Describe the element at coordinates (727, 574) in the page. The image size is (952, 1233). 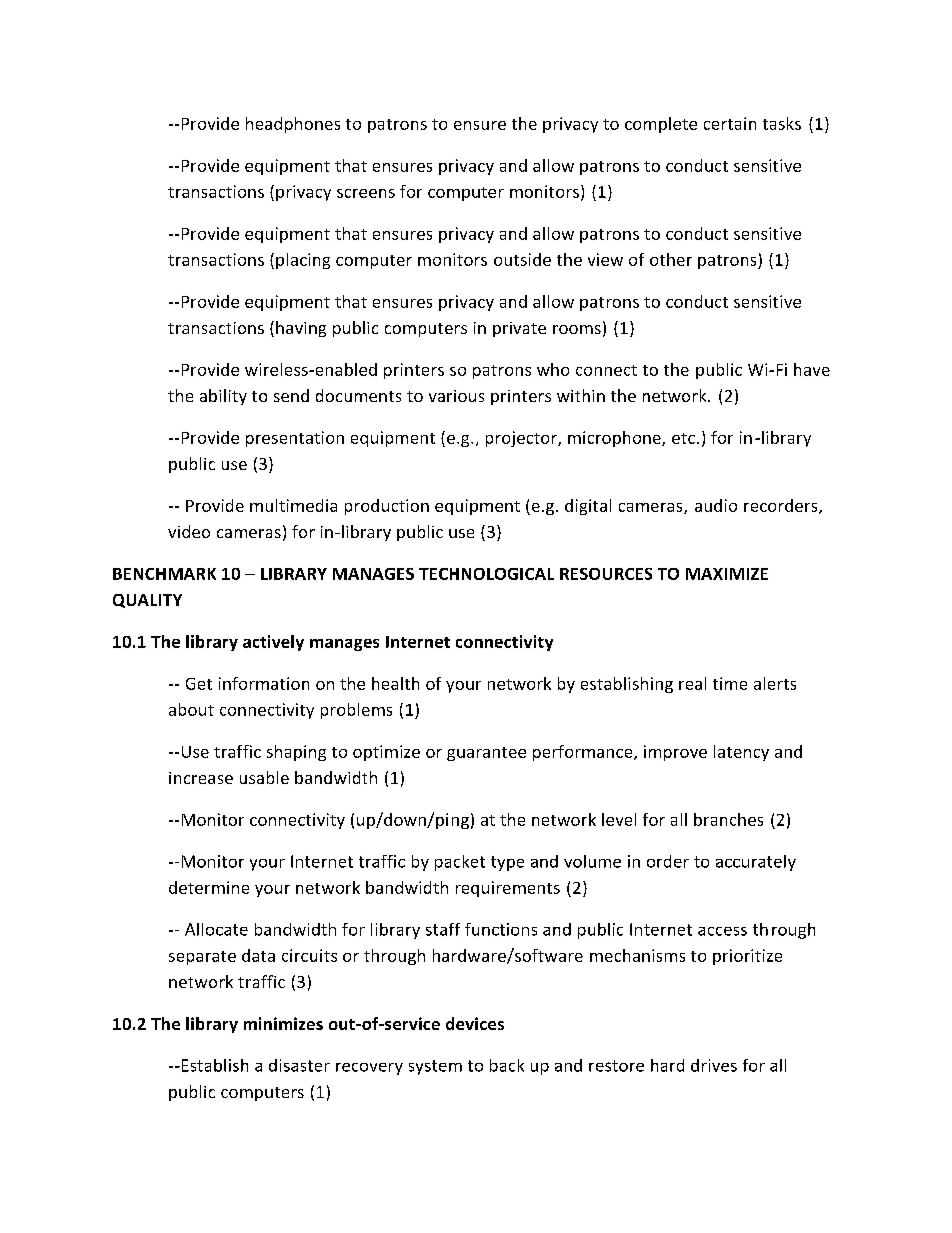
I see `MAXIMIZE` at that location.
